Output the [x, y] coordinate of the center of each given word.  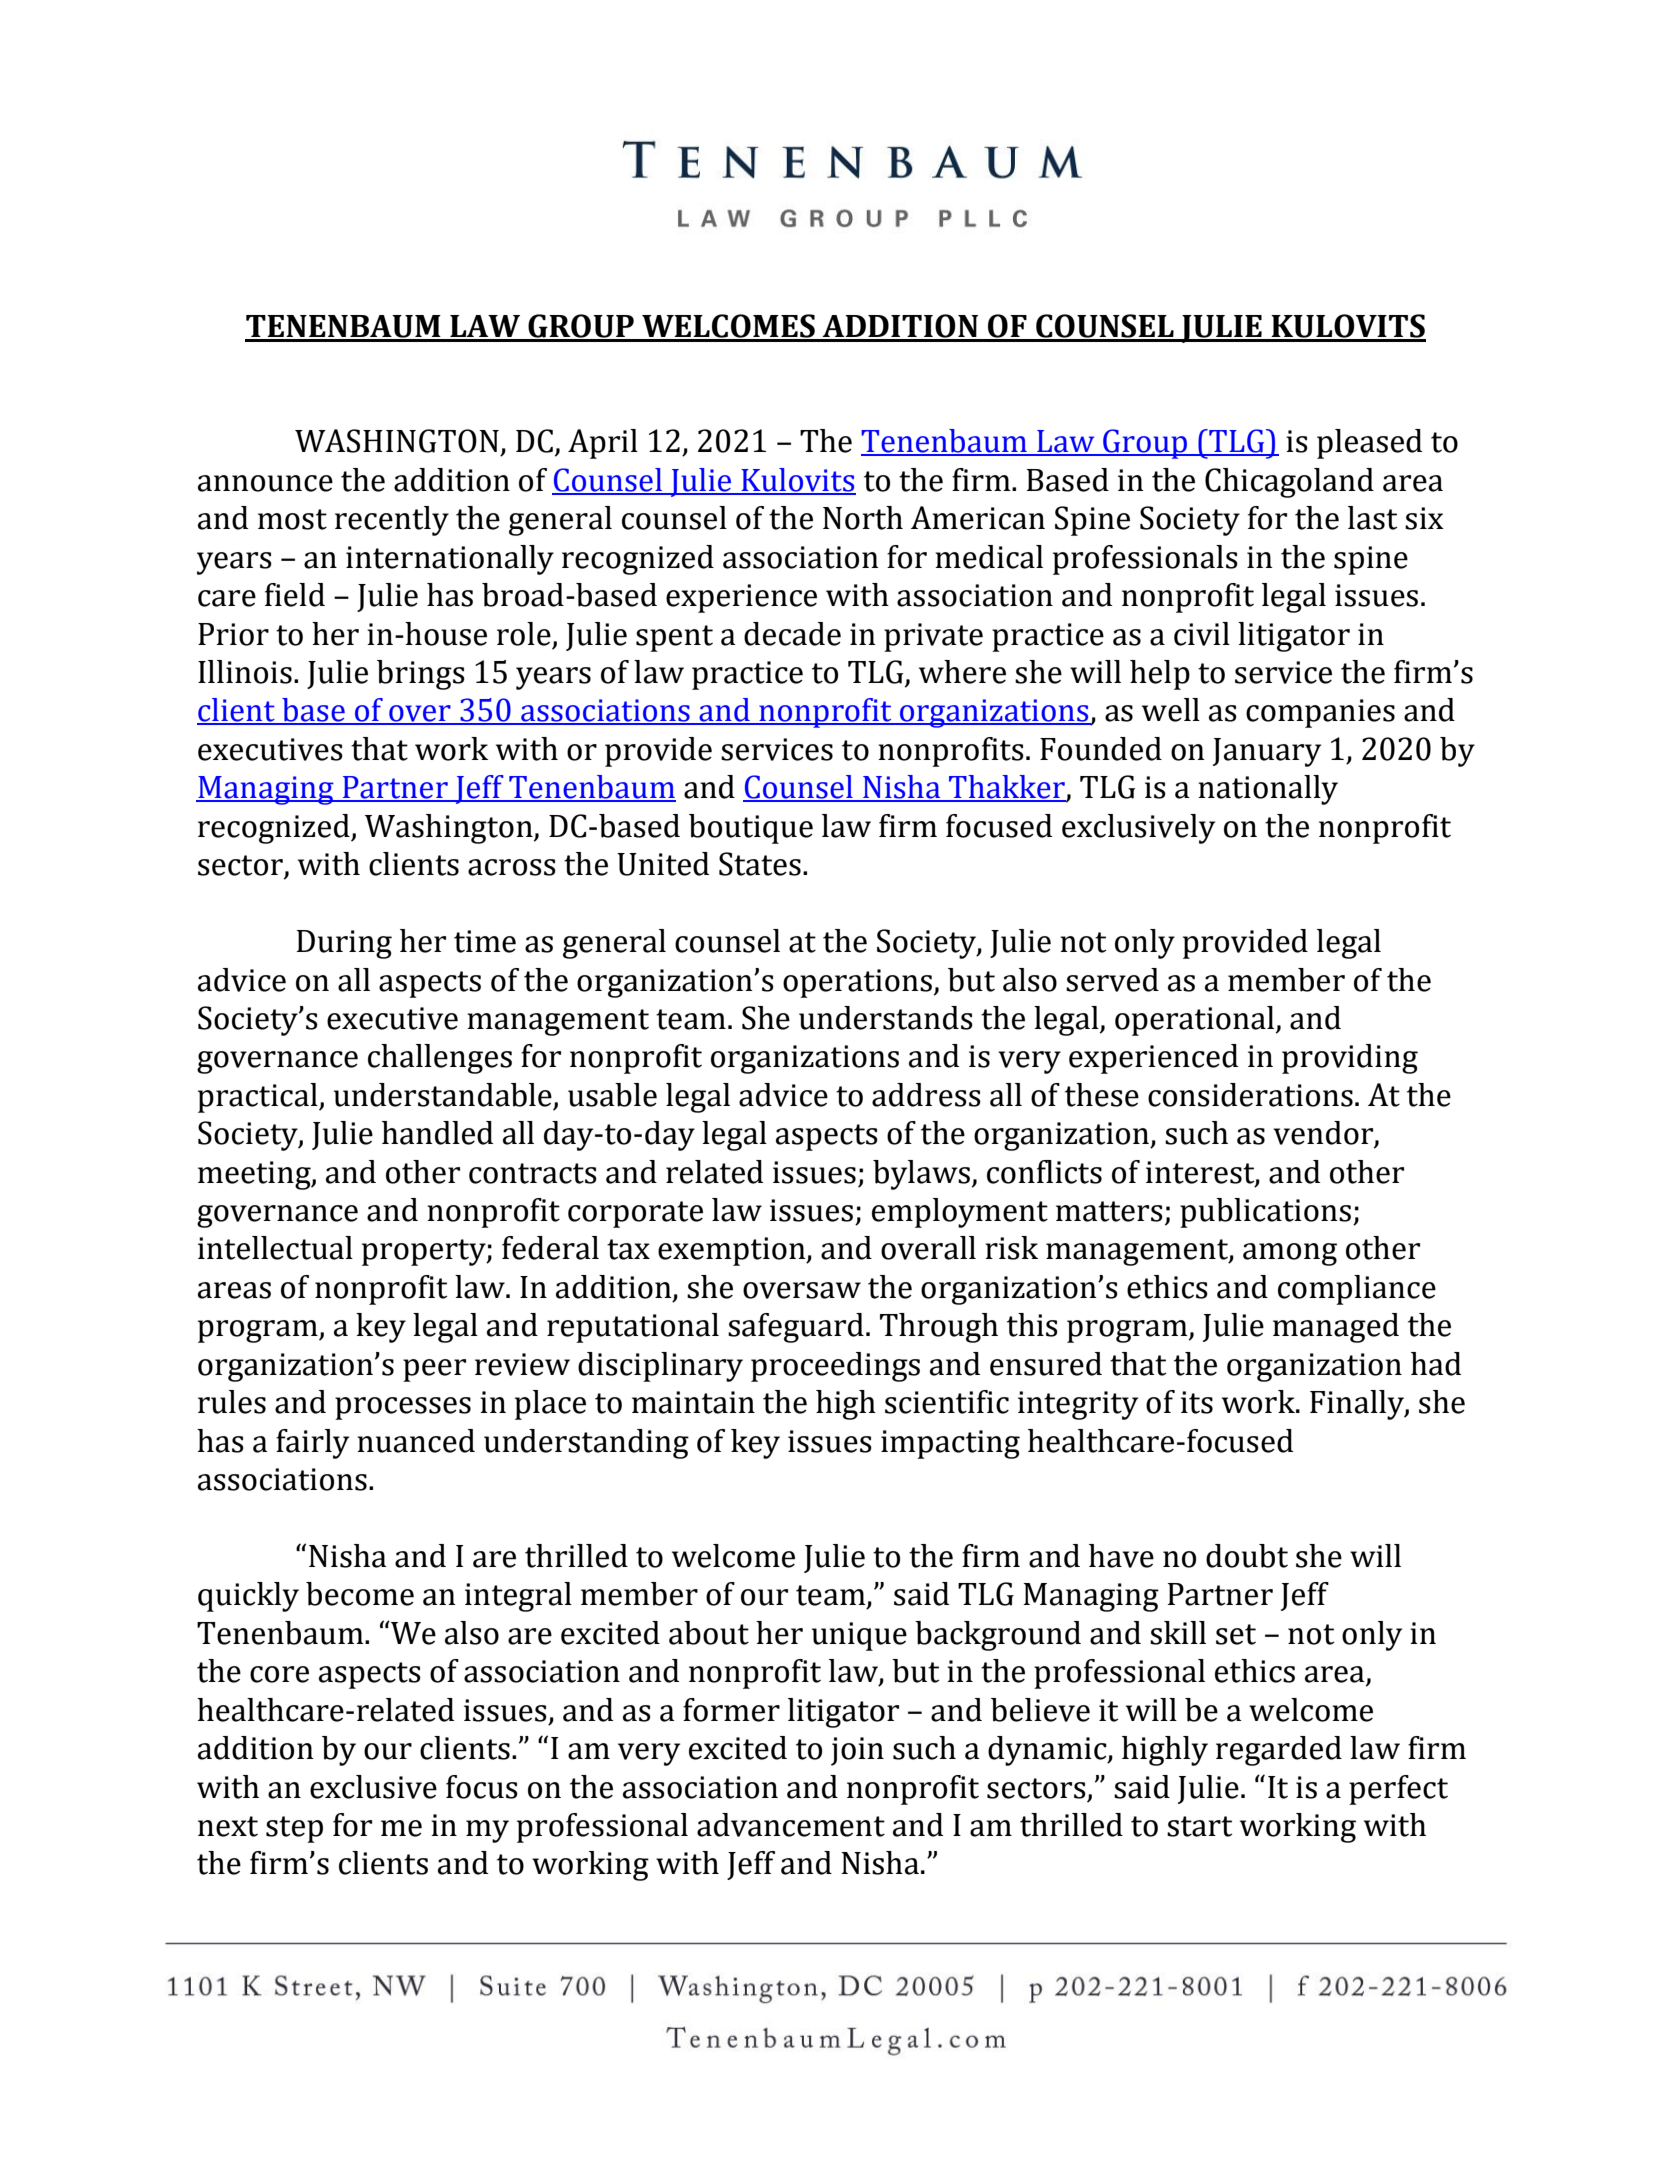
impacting [950, 1444]
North [863, 518]
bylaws [921, 1175]
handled [437, 1133]
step [294, 1829]
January [1267, 752]
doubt [1247, 1556]
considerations [1250, 1095]
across [512, 867]
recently [392, 521]
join [857, 1751]
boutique [751, 829]
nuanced [416, 1441]
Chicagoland [1289, 483]
